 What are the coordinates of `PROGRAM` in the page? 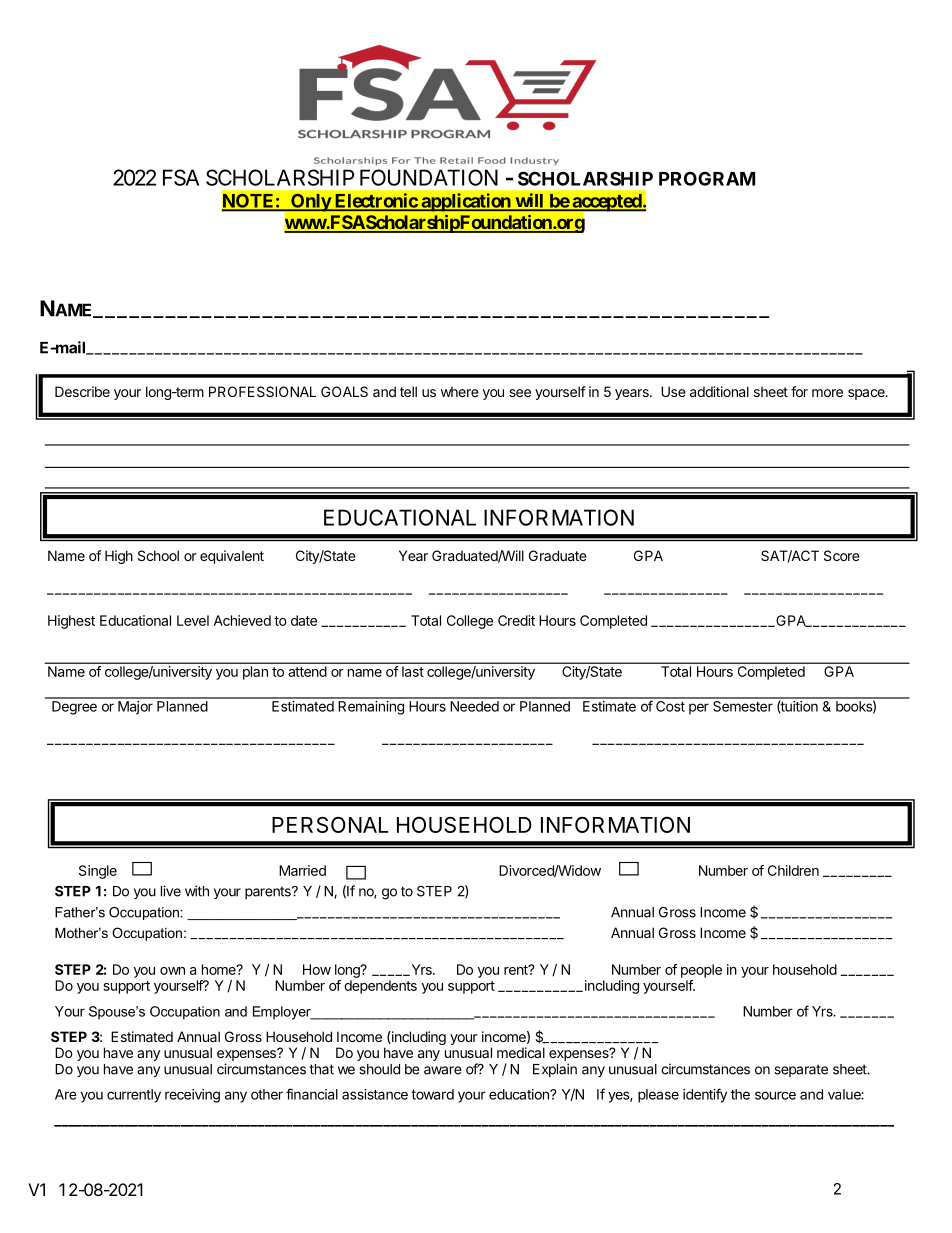 It's located at (707, 178).
